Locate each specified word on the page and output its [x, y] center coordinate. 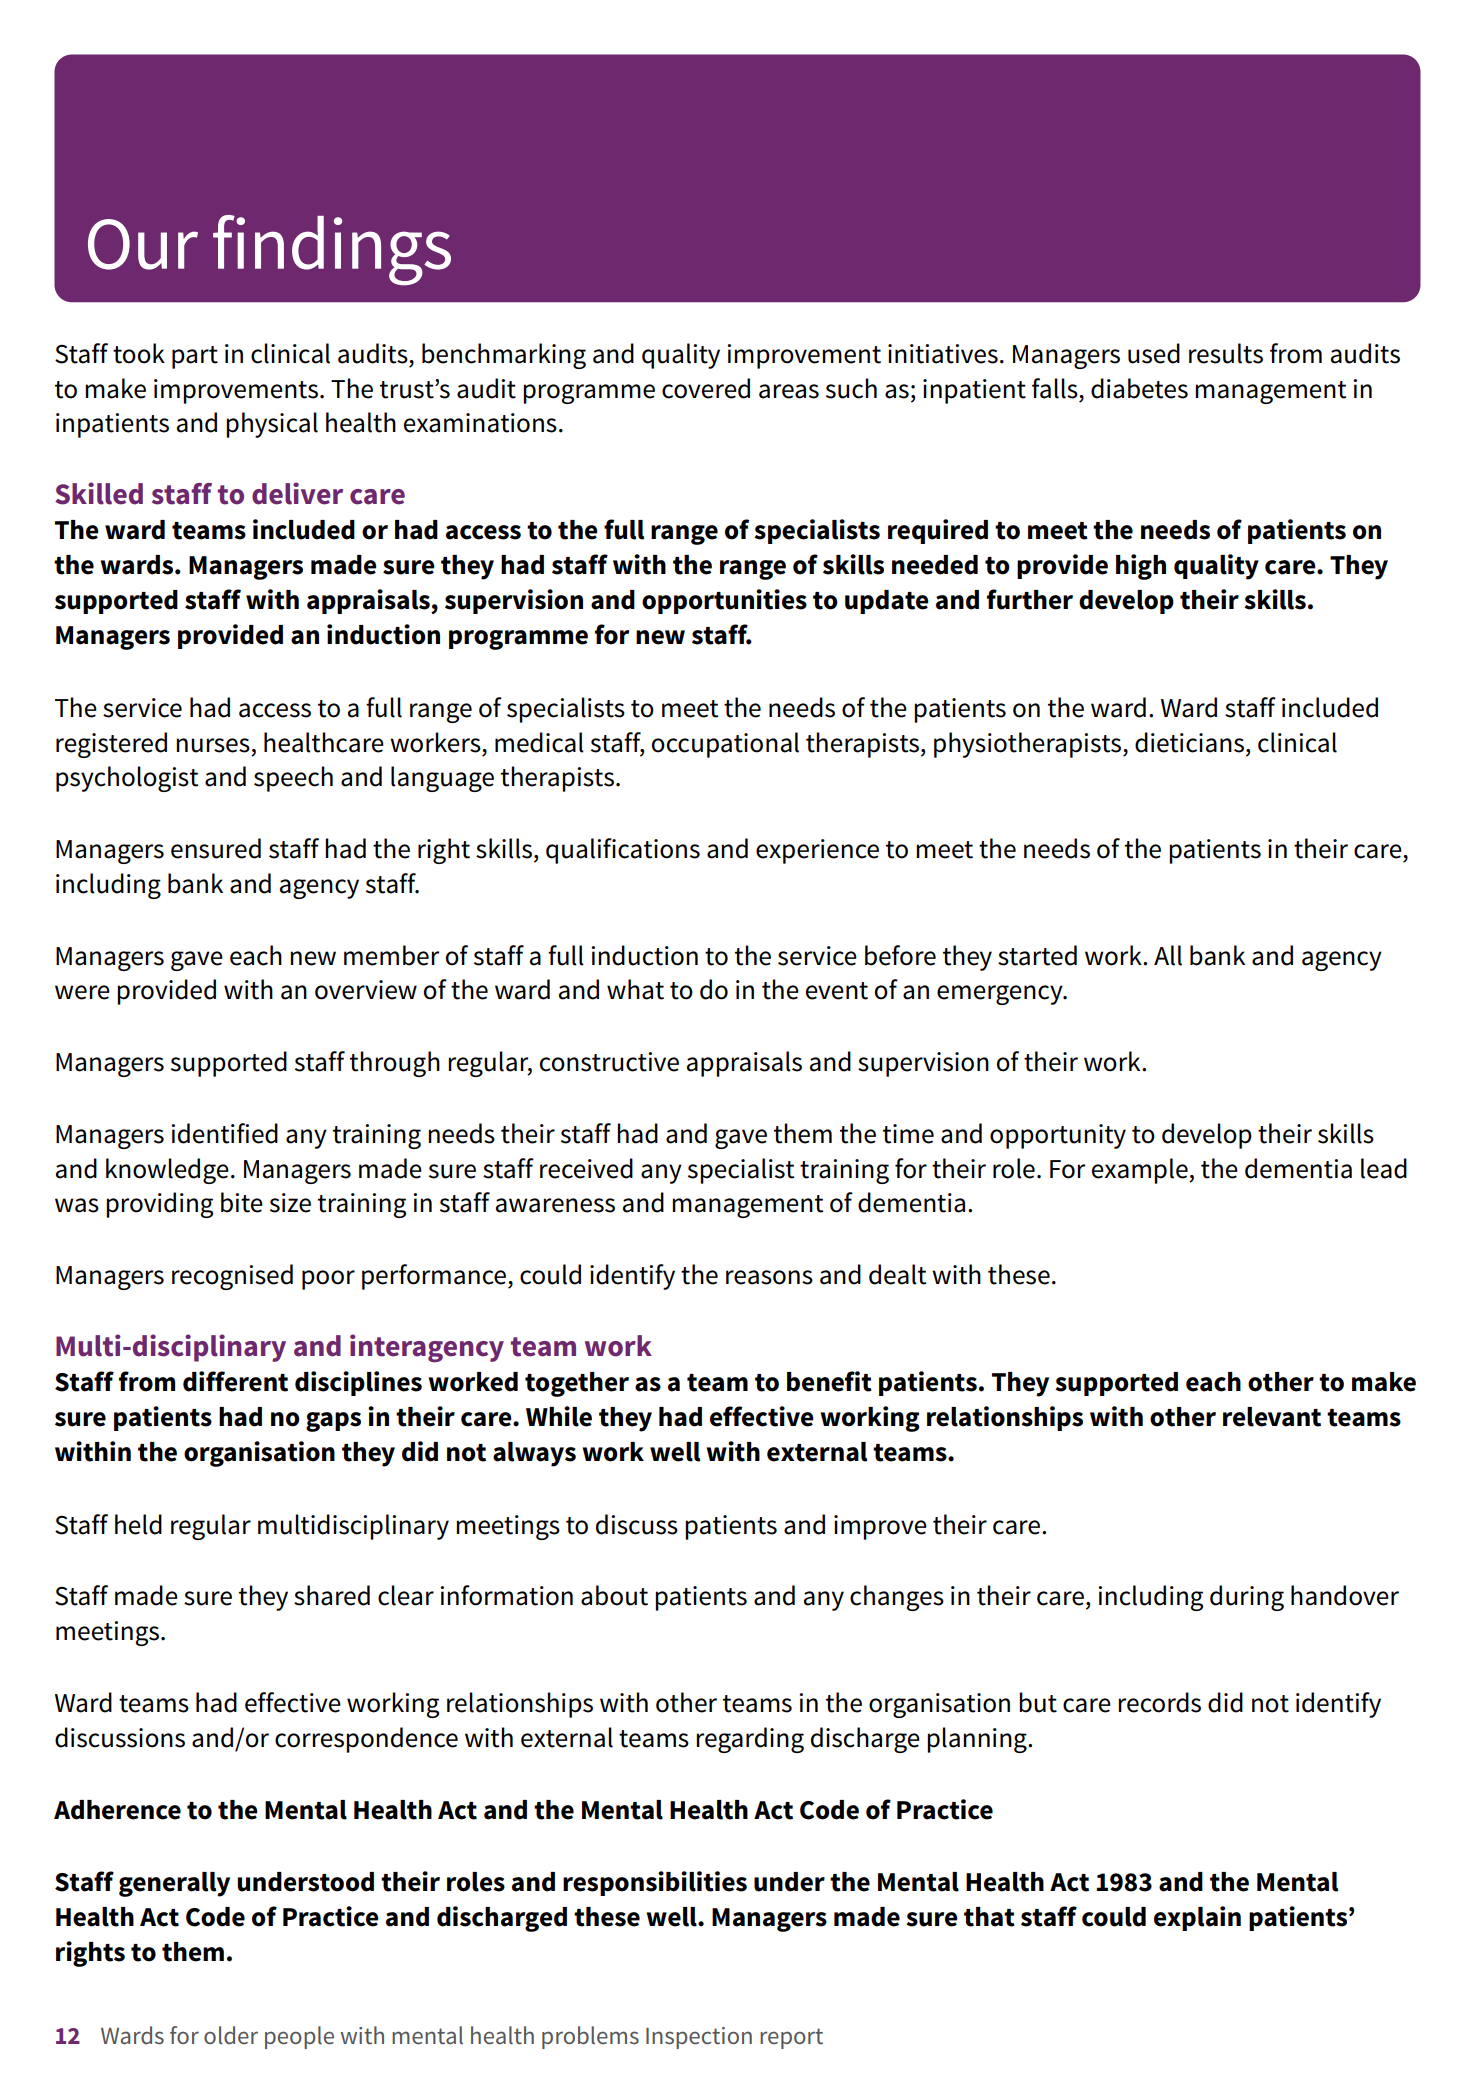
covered [706, 388]
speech [293, 779]
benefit [829, 1381]
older [231, 2035]
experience [817, 851]
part [195, 357]
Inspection [699, 2038]
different [235, 1381]
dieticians [1189, 742]
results [1226, 353]
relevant [1272, 1417]
